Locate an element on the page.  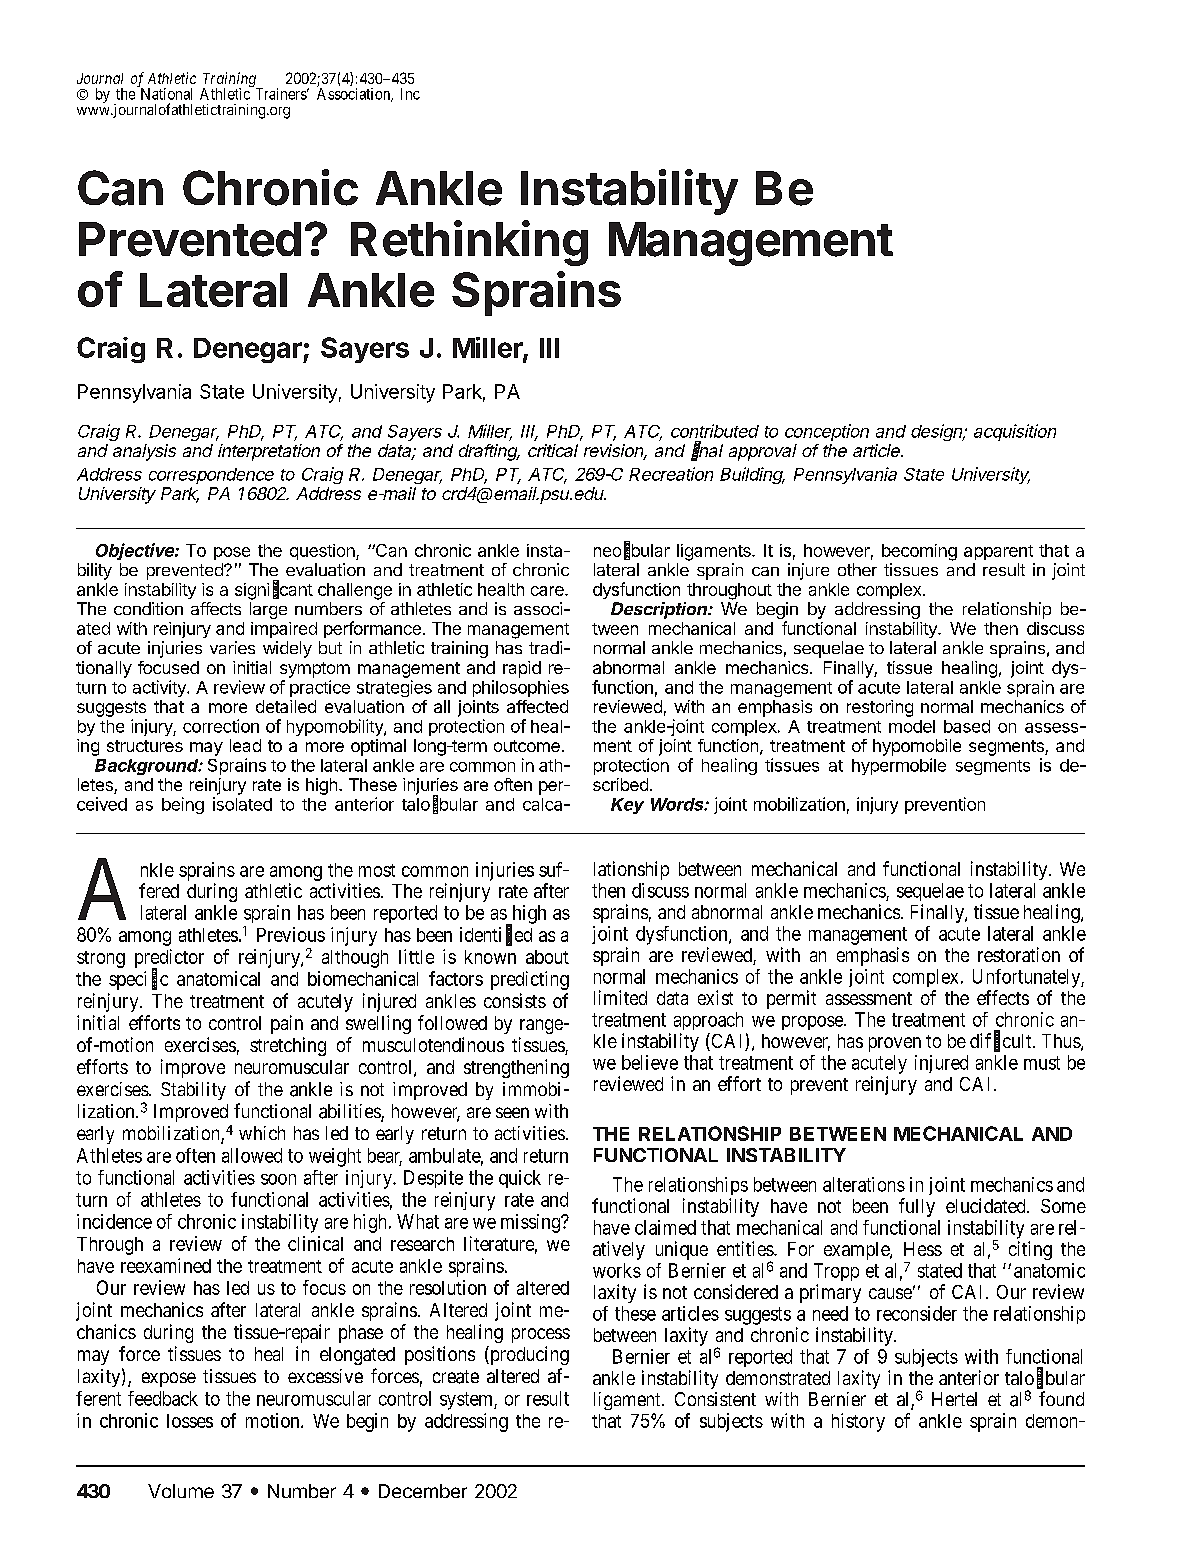
Rethinking is located at coordinates (469, 243).
